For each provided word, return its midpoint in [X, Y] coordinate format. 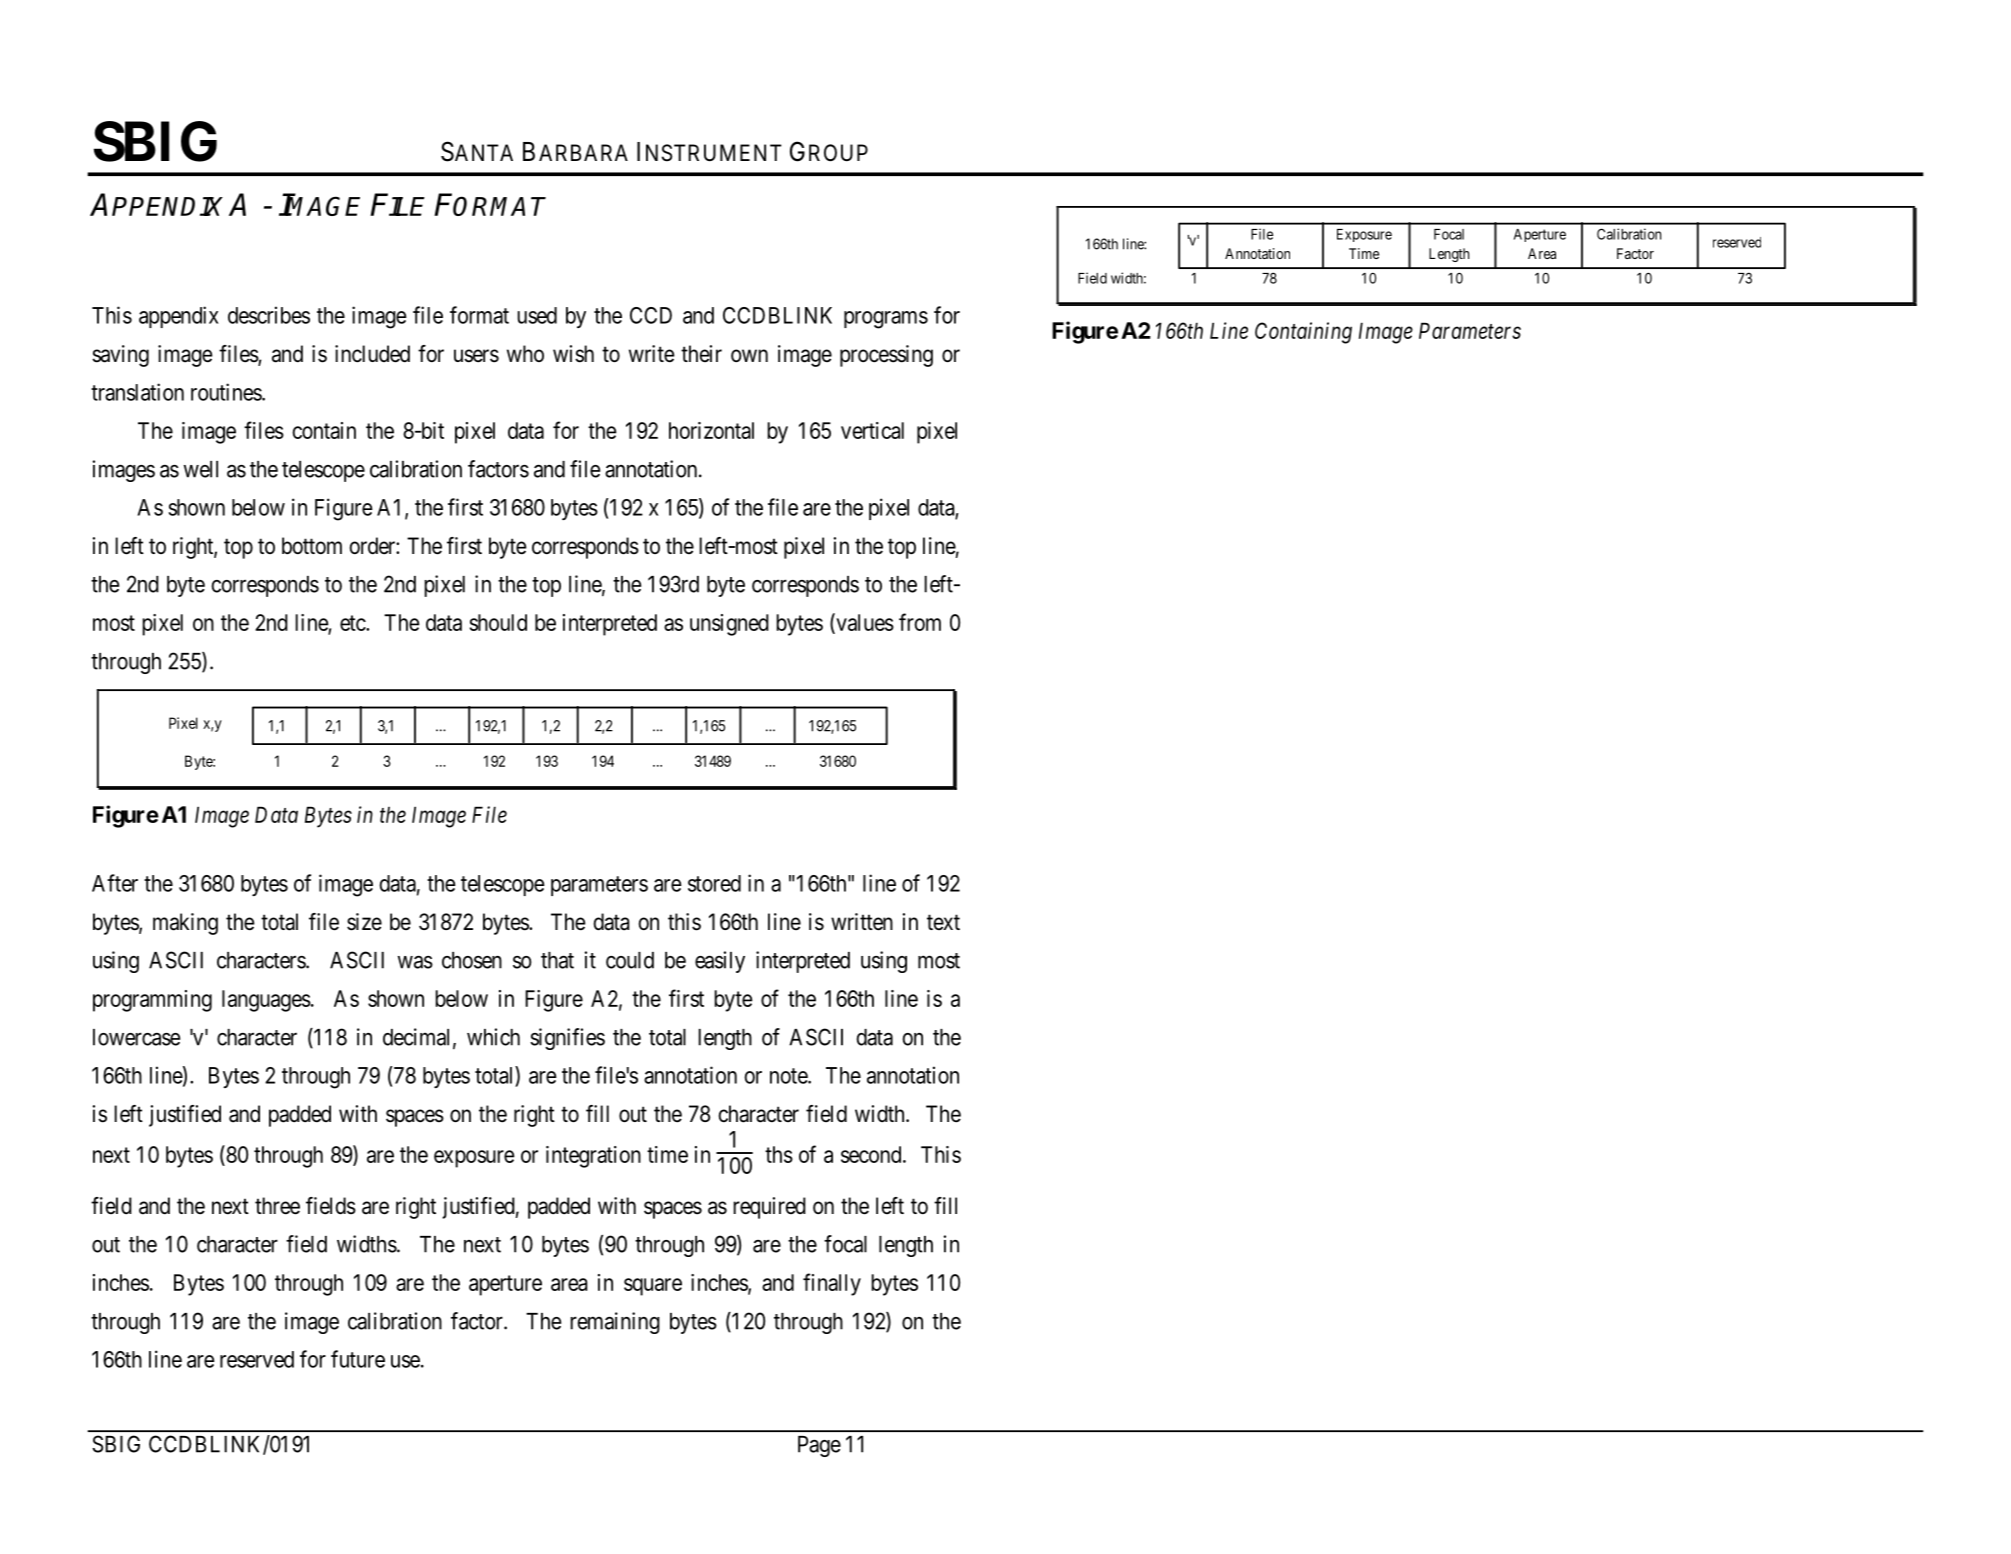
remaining [615, 1323]
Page [819, 1446]
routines [227, 392]
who [525, 353]
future [358, 1359]
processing [886, 356]
